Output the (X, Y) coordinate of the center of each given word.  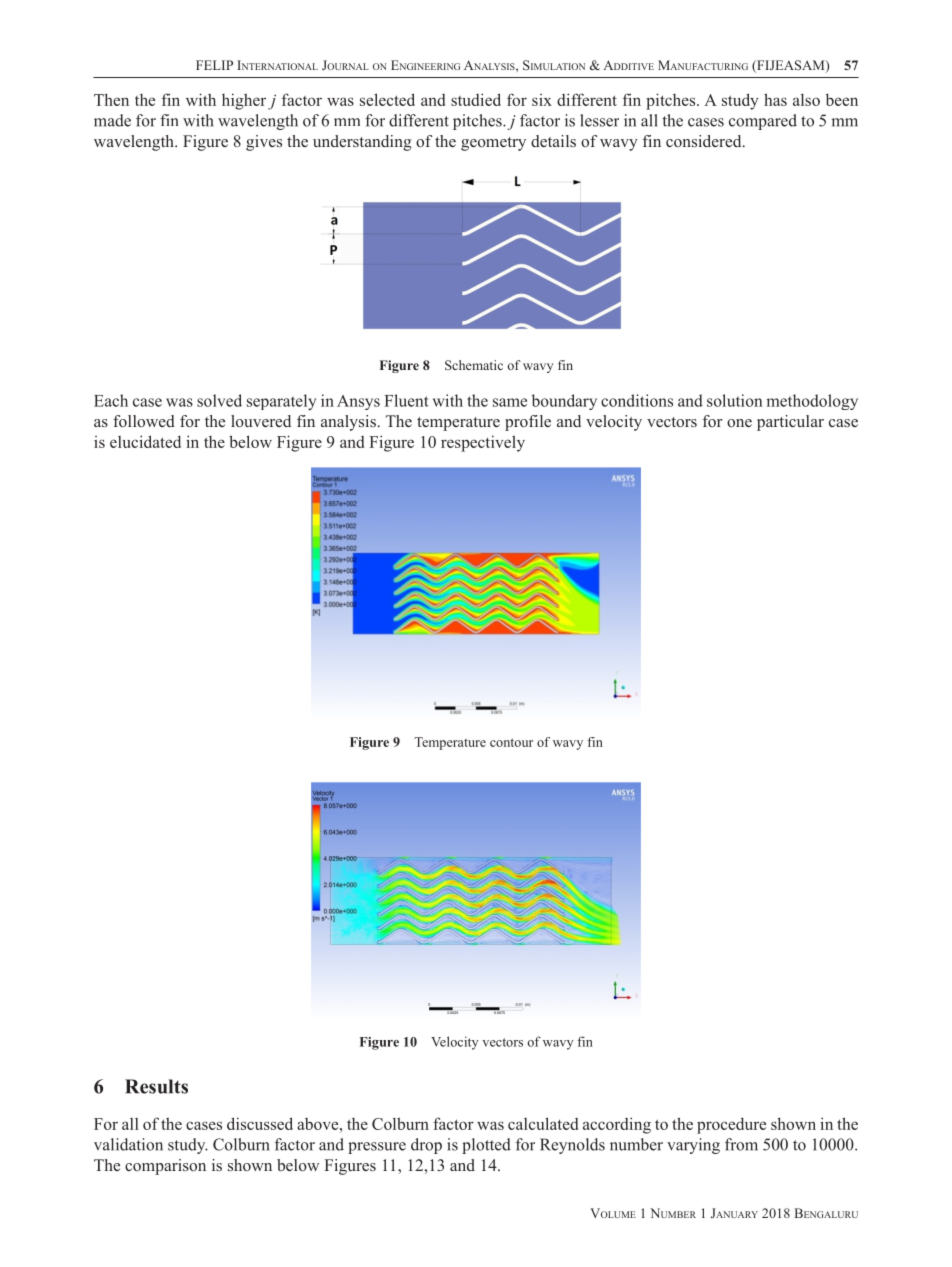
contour (511, 742)
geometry (493, 144)
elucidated (145, 441)
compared (763, 122)
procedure (731, 1125)
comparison (165, 1167)
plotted (486, 1146)
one (739, 423)
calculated (543, 1123)
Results (156, 1086)
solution (735, 400)
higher (244, 101)
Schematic (474, 365)
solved (219, 400)
